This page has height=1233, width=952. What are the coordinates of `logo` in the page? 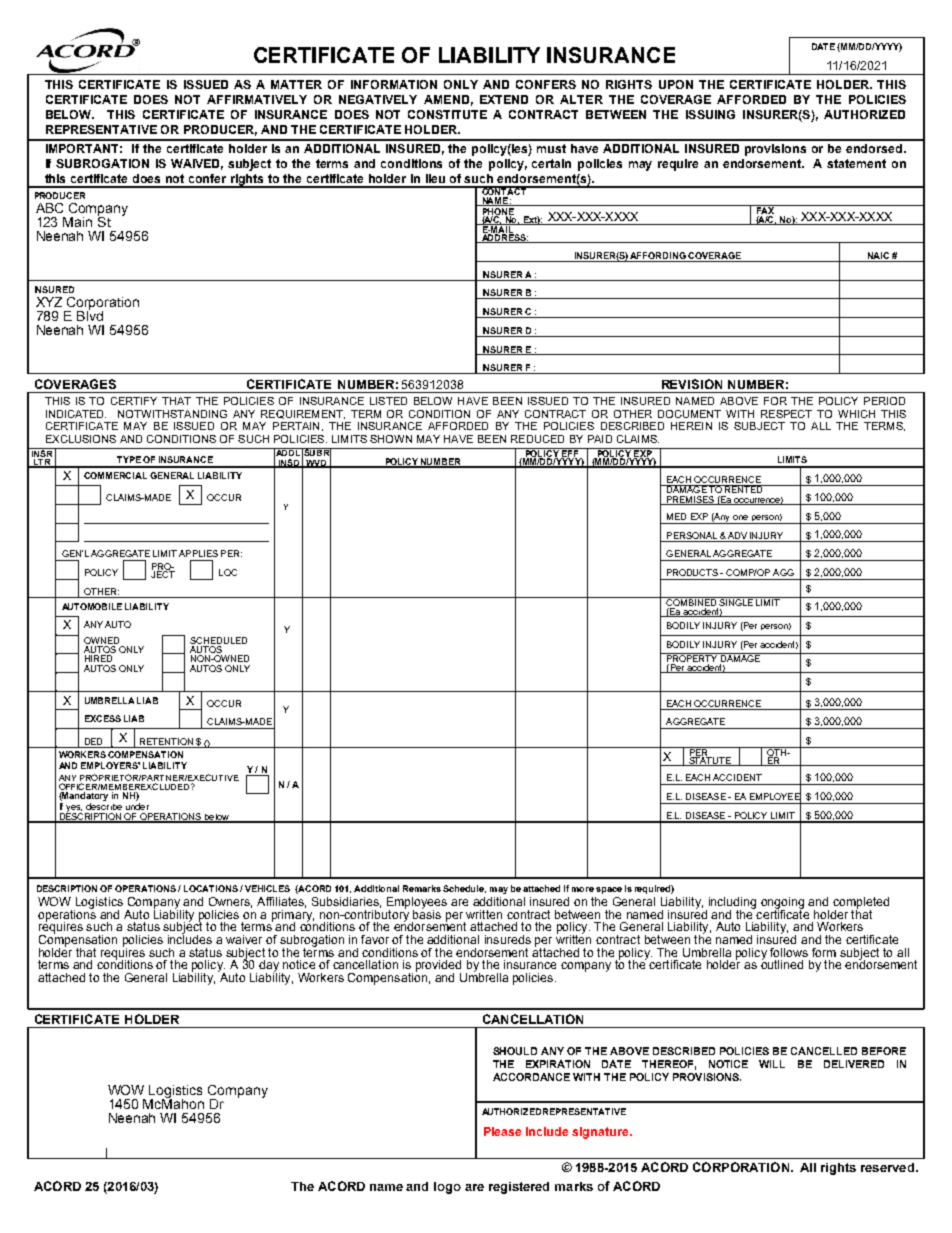 It's located at (447, 1188).
